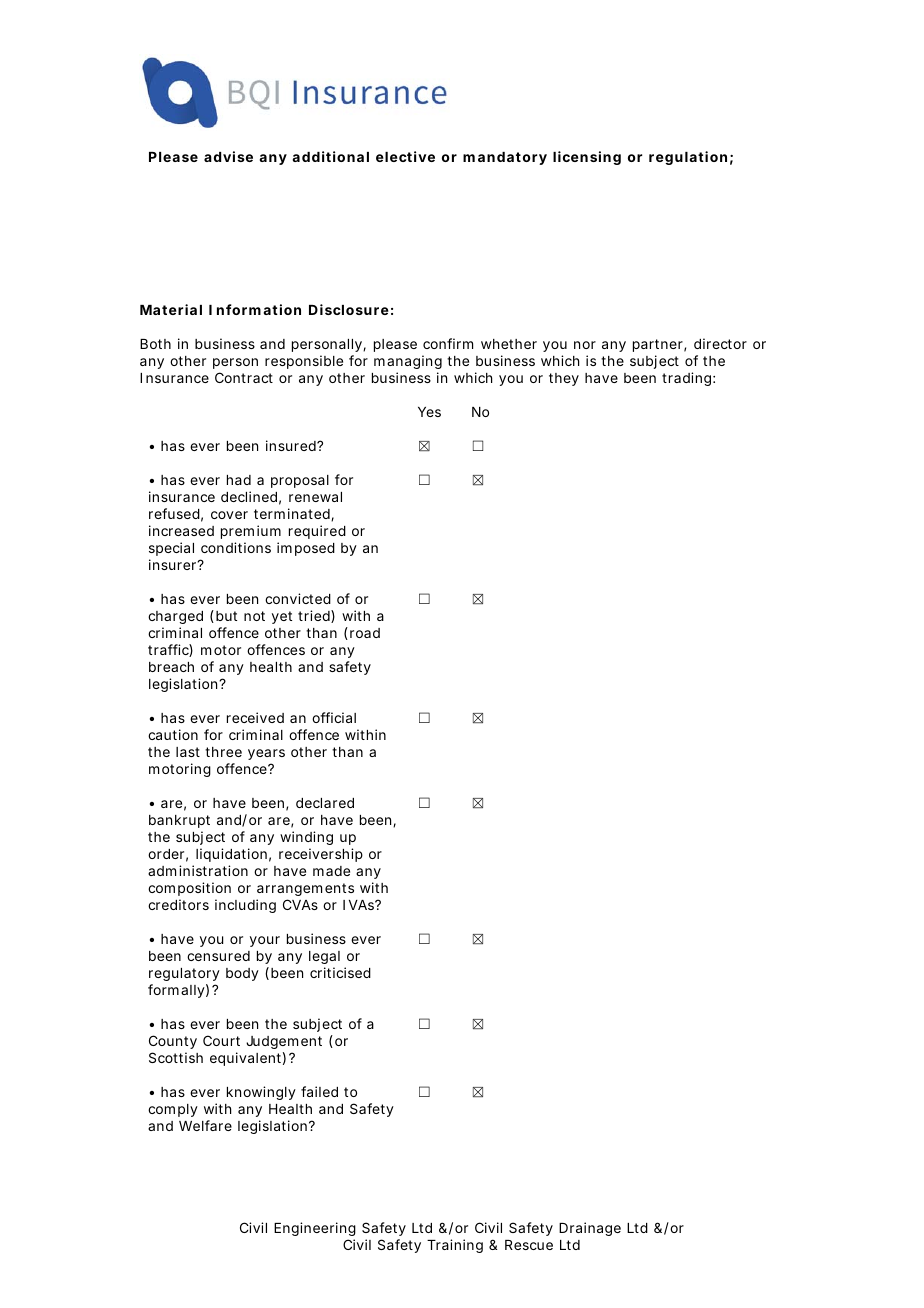 The width and height of the document is (924, 1308). I want to click on received, so click(255, 717).
